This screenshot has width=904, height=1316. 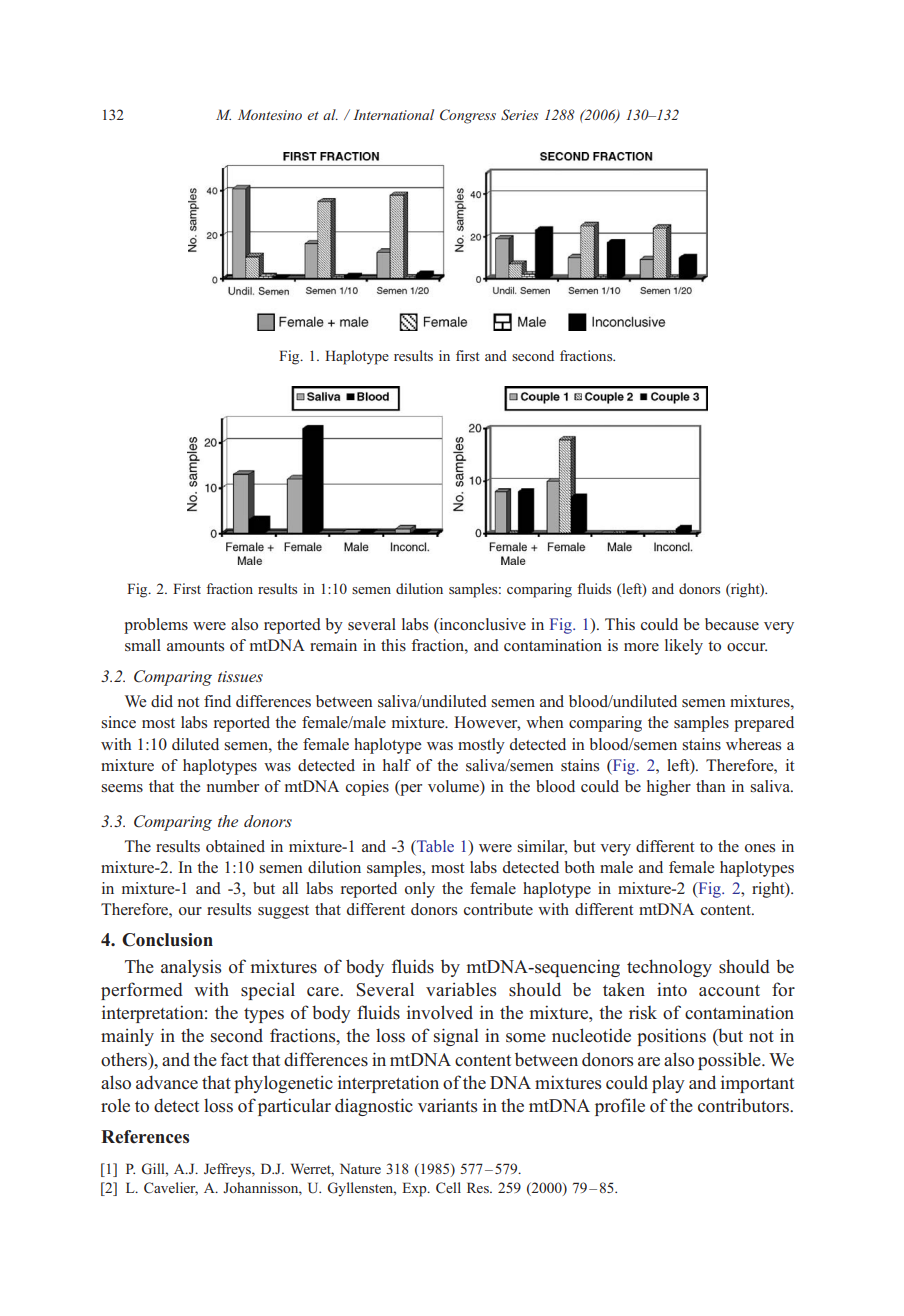 What do you see at coordinates (393, 114) in the screenshot?
I see `International` at bounding box center [393, 114].
